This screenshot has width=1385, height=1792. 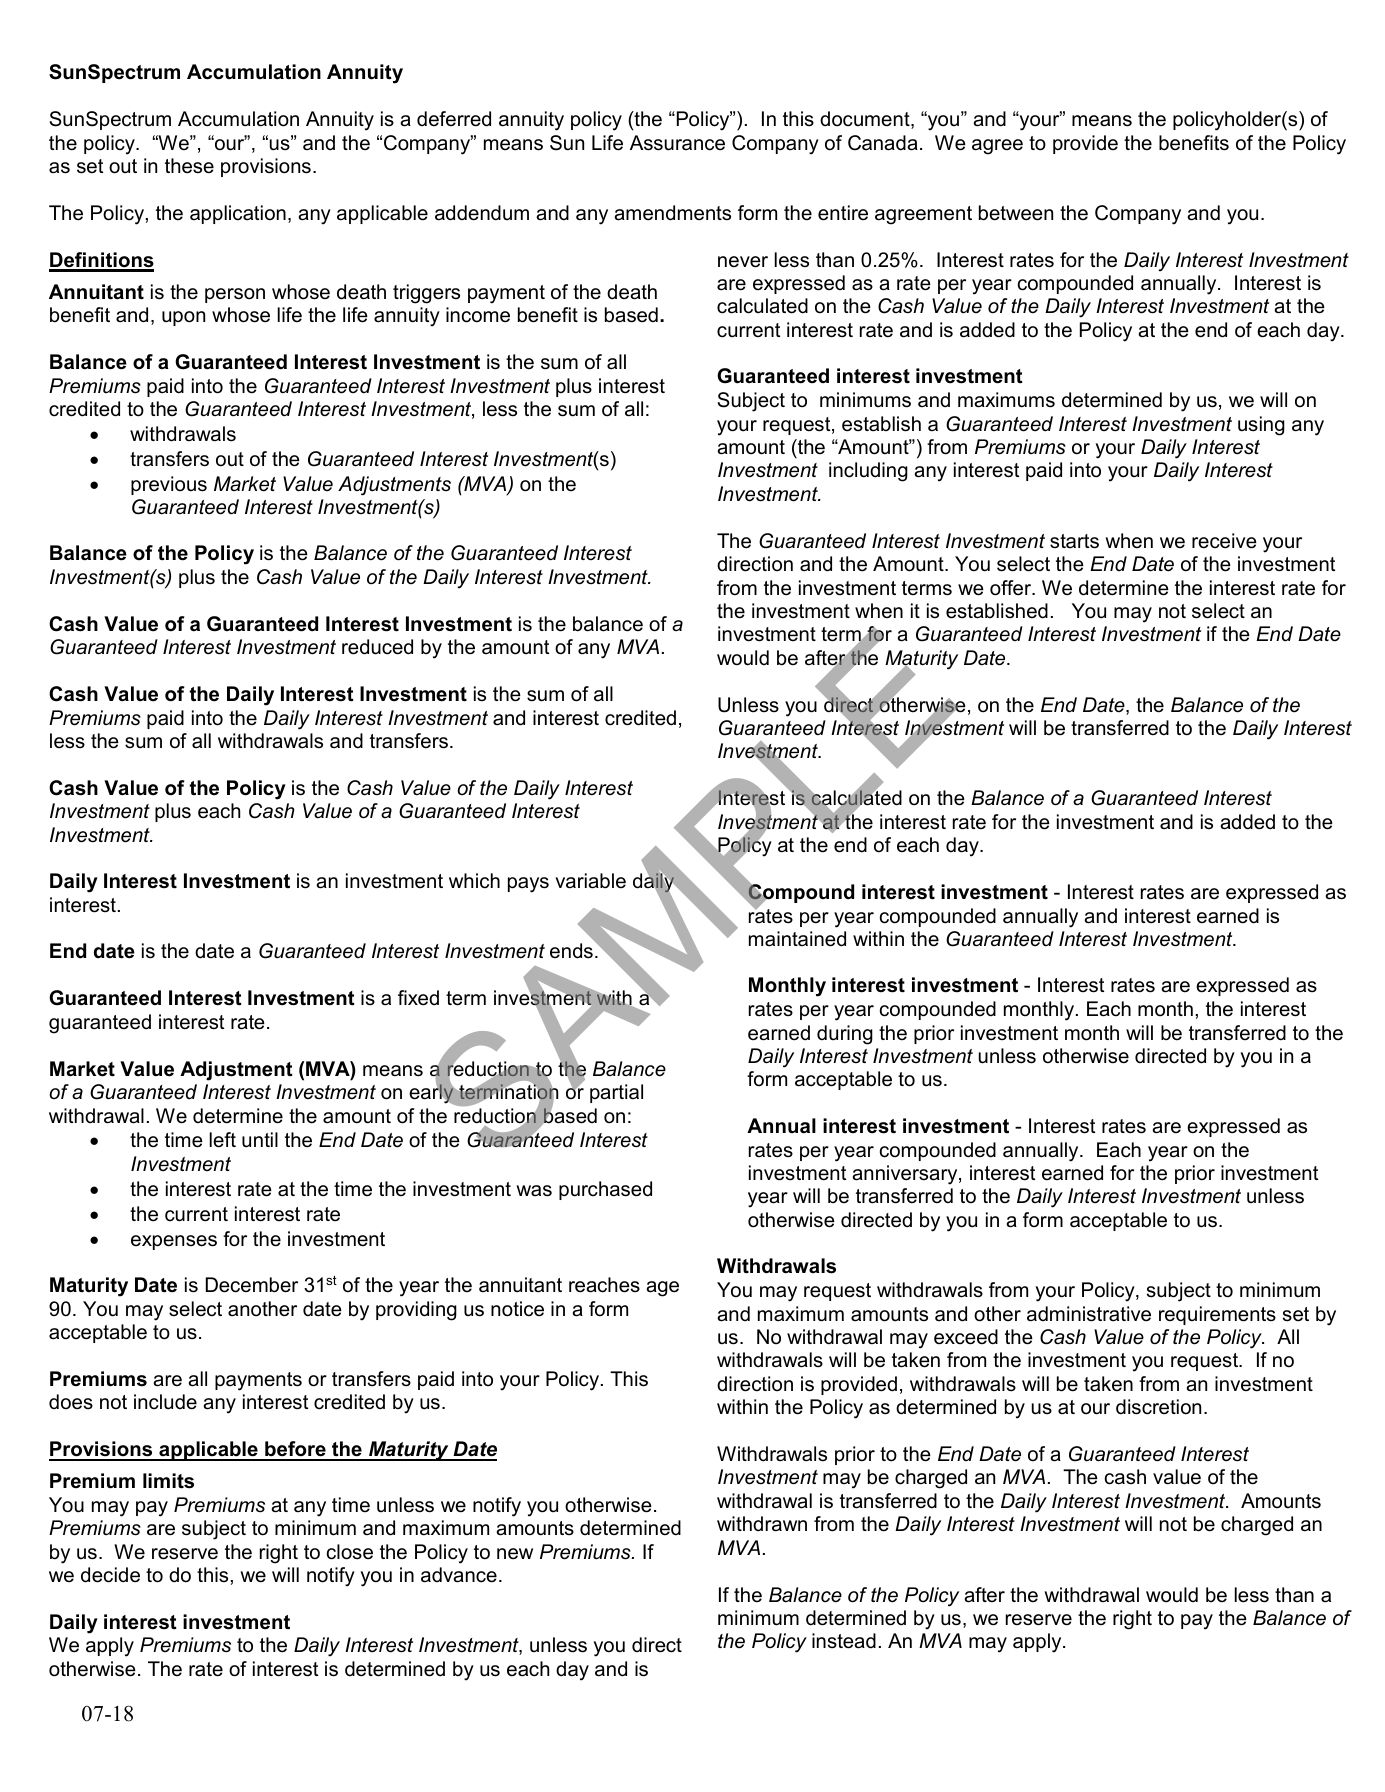 What do you see at coordinates (844, 1641) in the screenshot?
I see `instead` at bounding box center [844, 1641].
